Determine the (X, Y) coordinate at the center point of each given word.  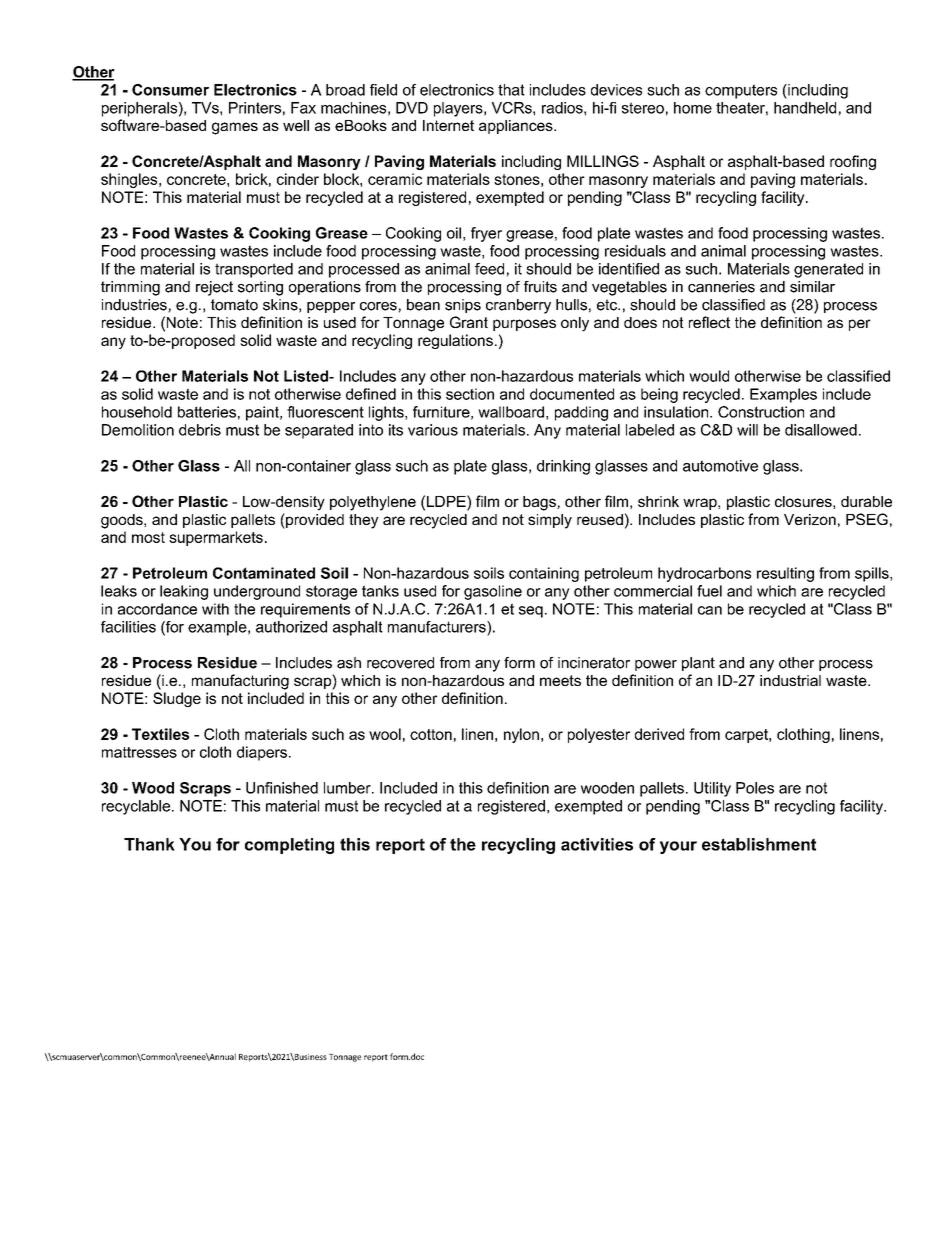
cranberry (518, 306)
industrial (790, 680)
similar (812, 287)
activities (597, 844)
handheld (805, 108)
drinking (563, 467)
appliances (517, 127)
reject (214, 288)
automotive (720, 466)
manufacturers (438, 627)
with (215, 609)
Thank (149, 844)
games (235, 128)
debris (200, 430)
